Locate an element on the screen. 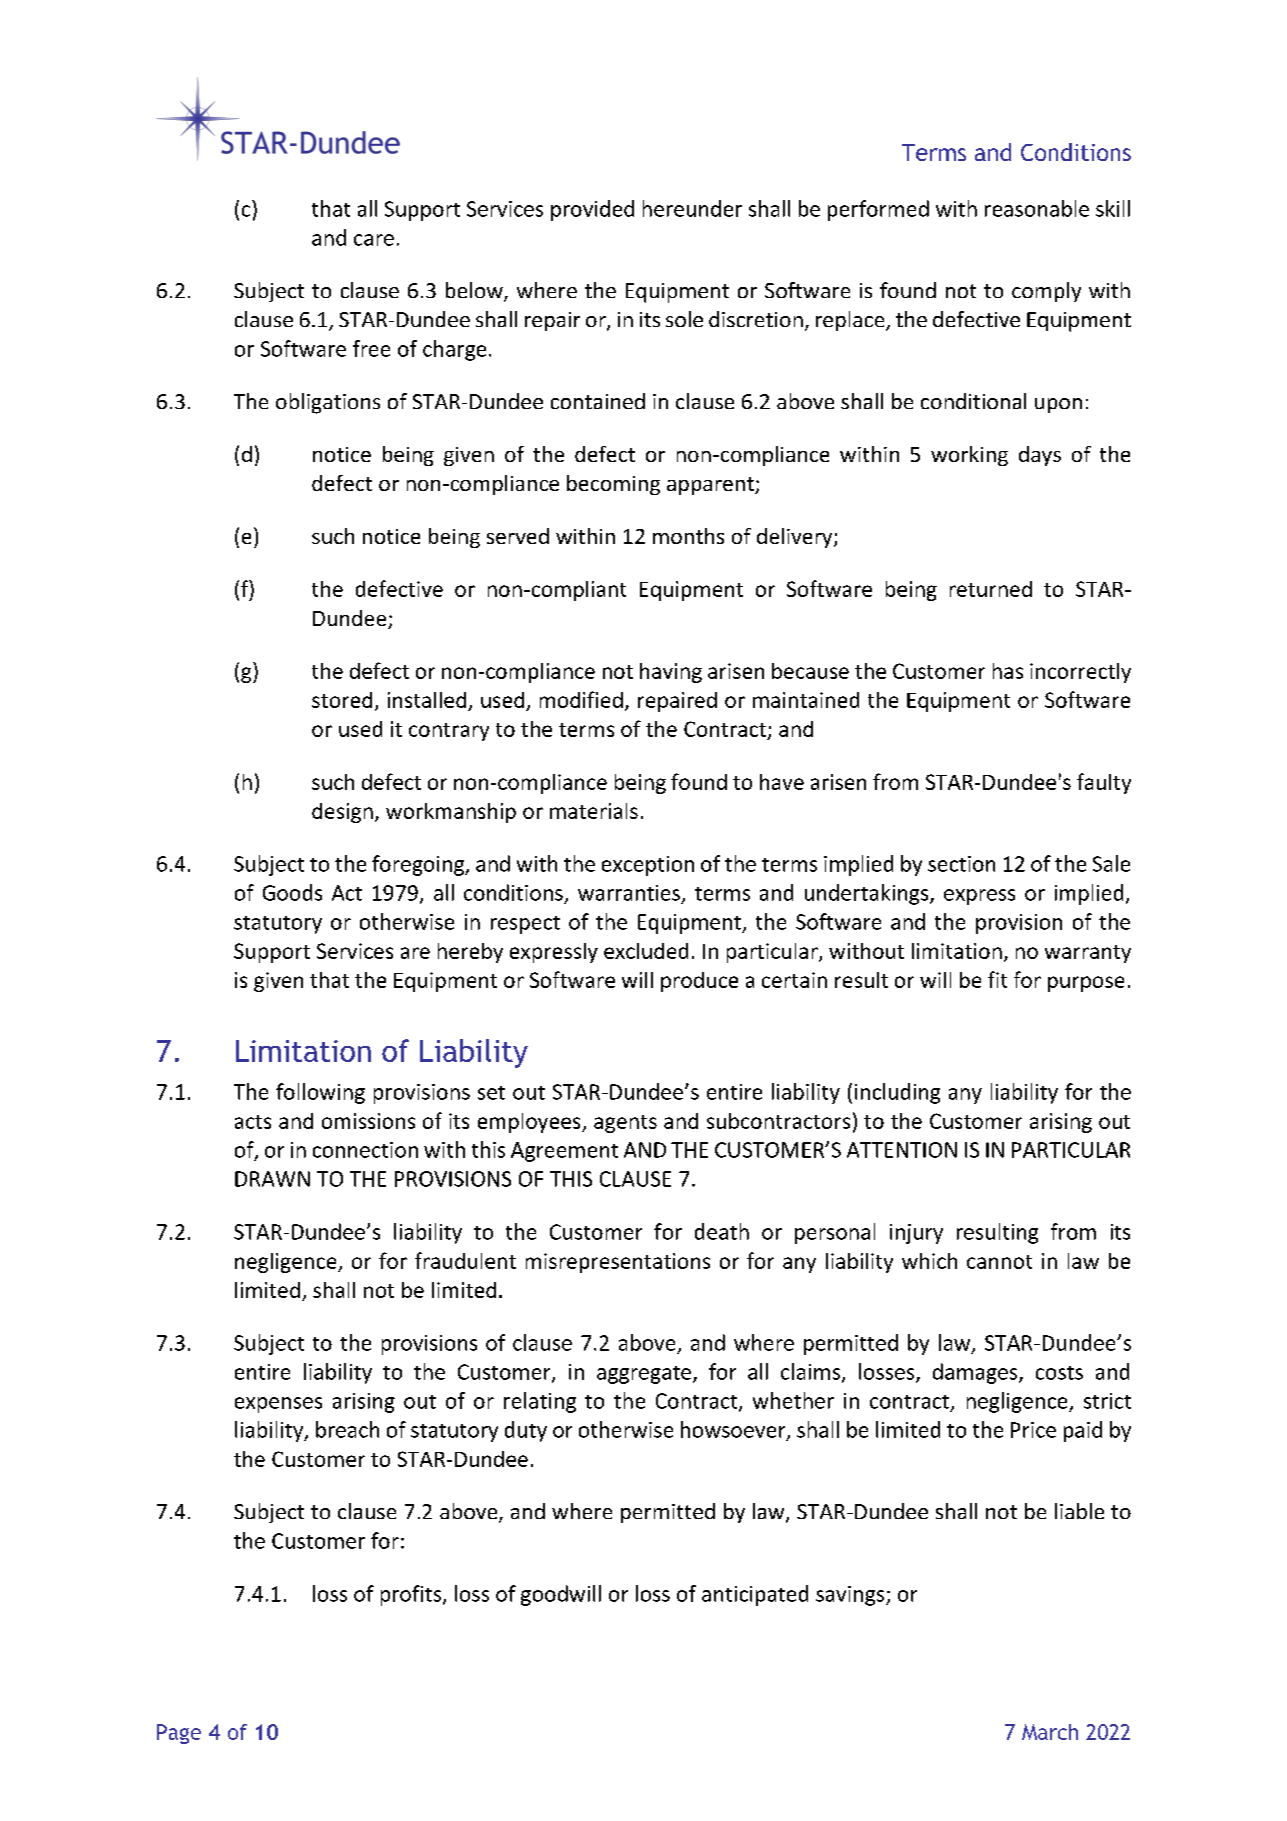  modified is located at coordinates (581, 699).
